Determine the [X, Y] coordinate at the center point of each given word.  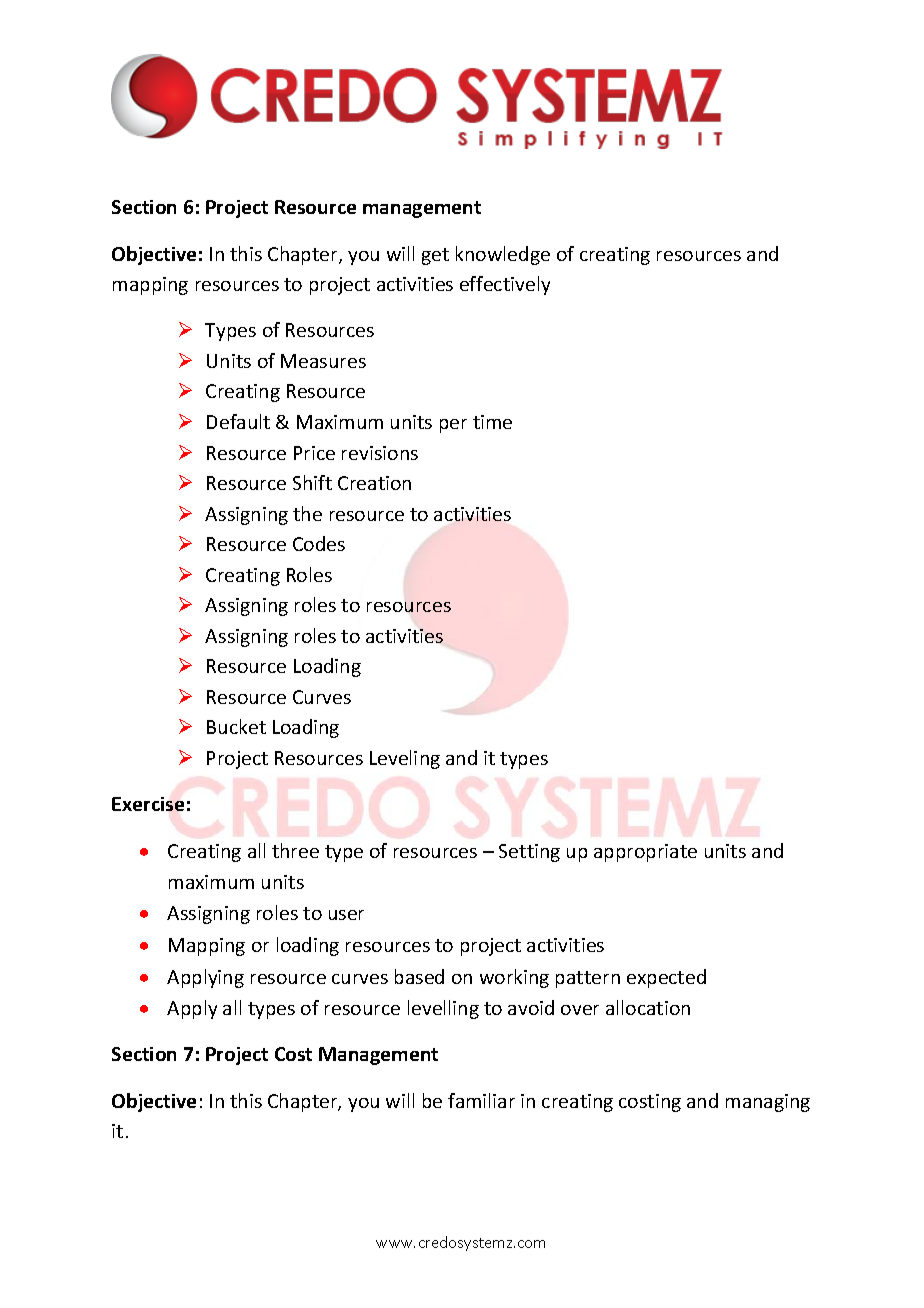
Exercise [148, 804]
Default [238, 421]
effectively [505, 285]
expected [666, 978]
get [435, 256]
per [453, 426]
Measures [323, 361]
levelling [443, 1009]
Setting [529, 853]
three [295, 850]
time [492, 422]
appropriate [645, 853]
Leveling [405, 759]
